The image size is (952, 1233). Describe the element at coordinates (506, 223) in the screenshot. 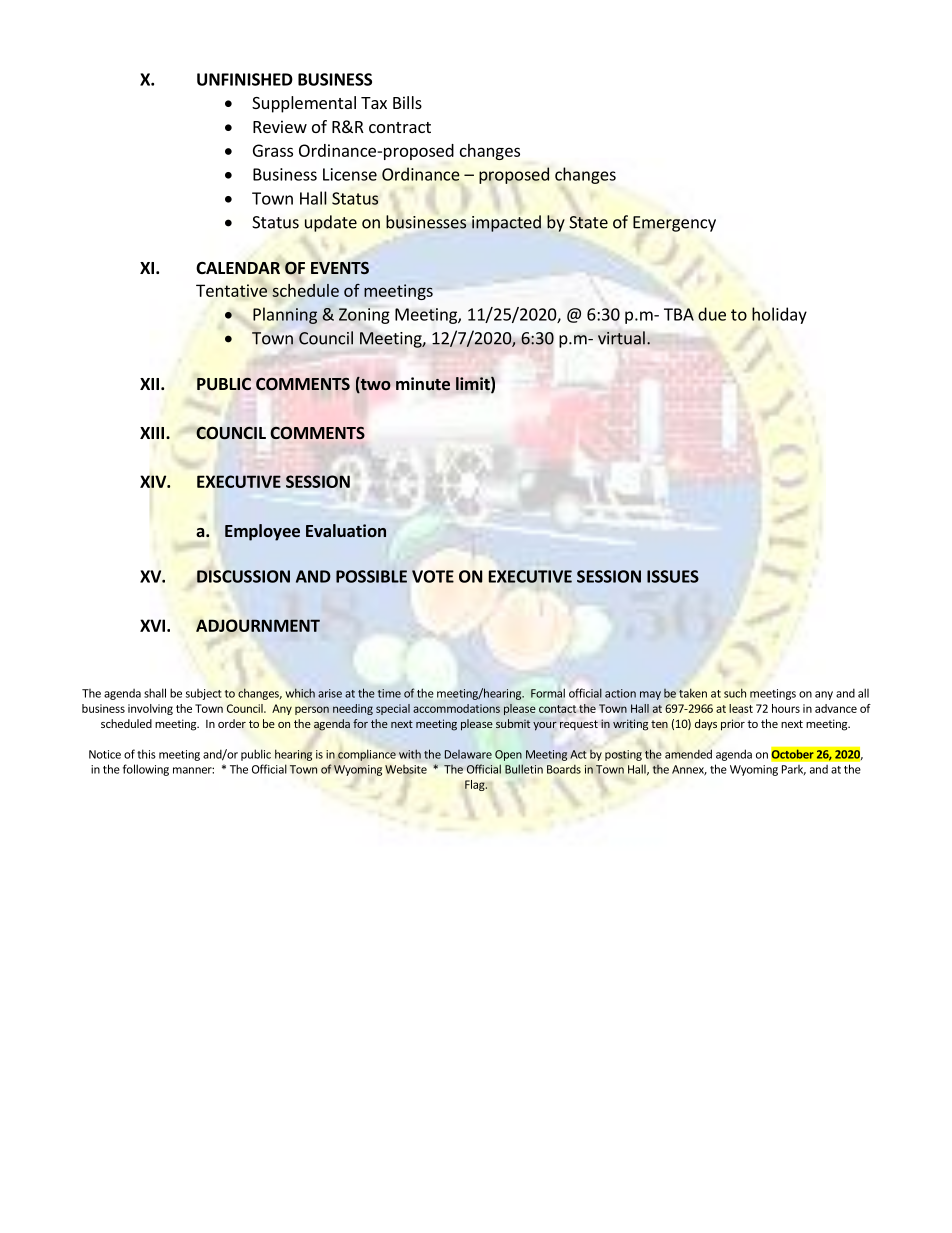

I see `impacted` at that location.
